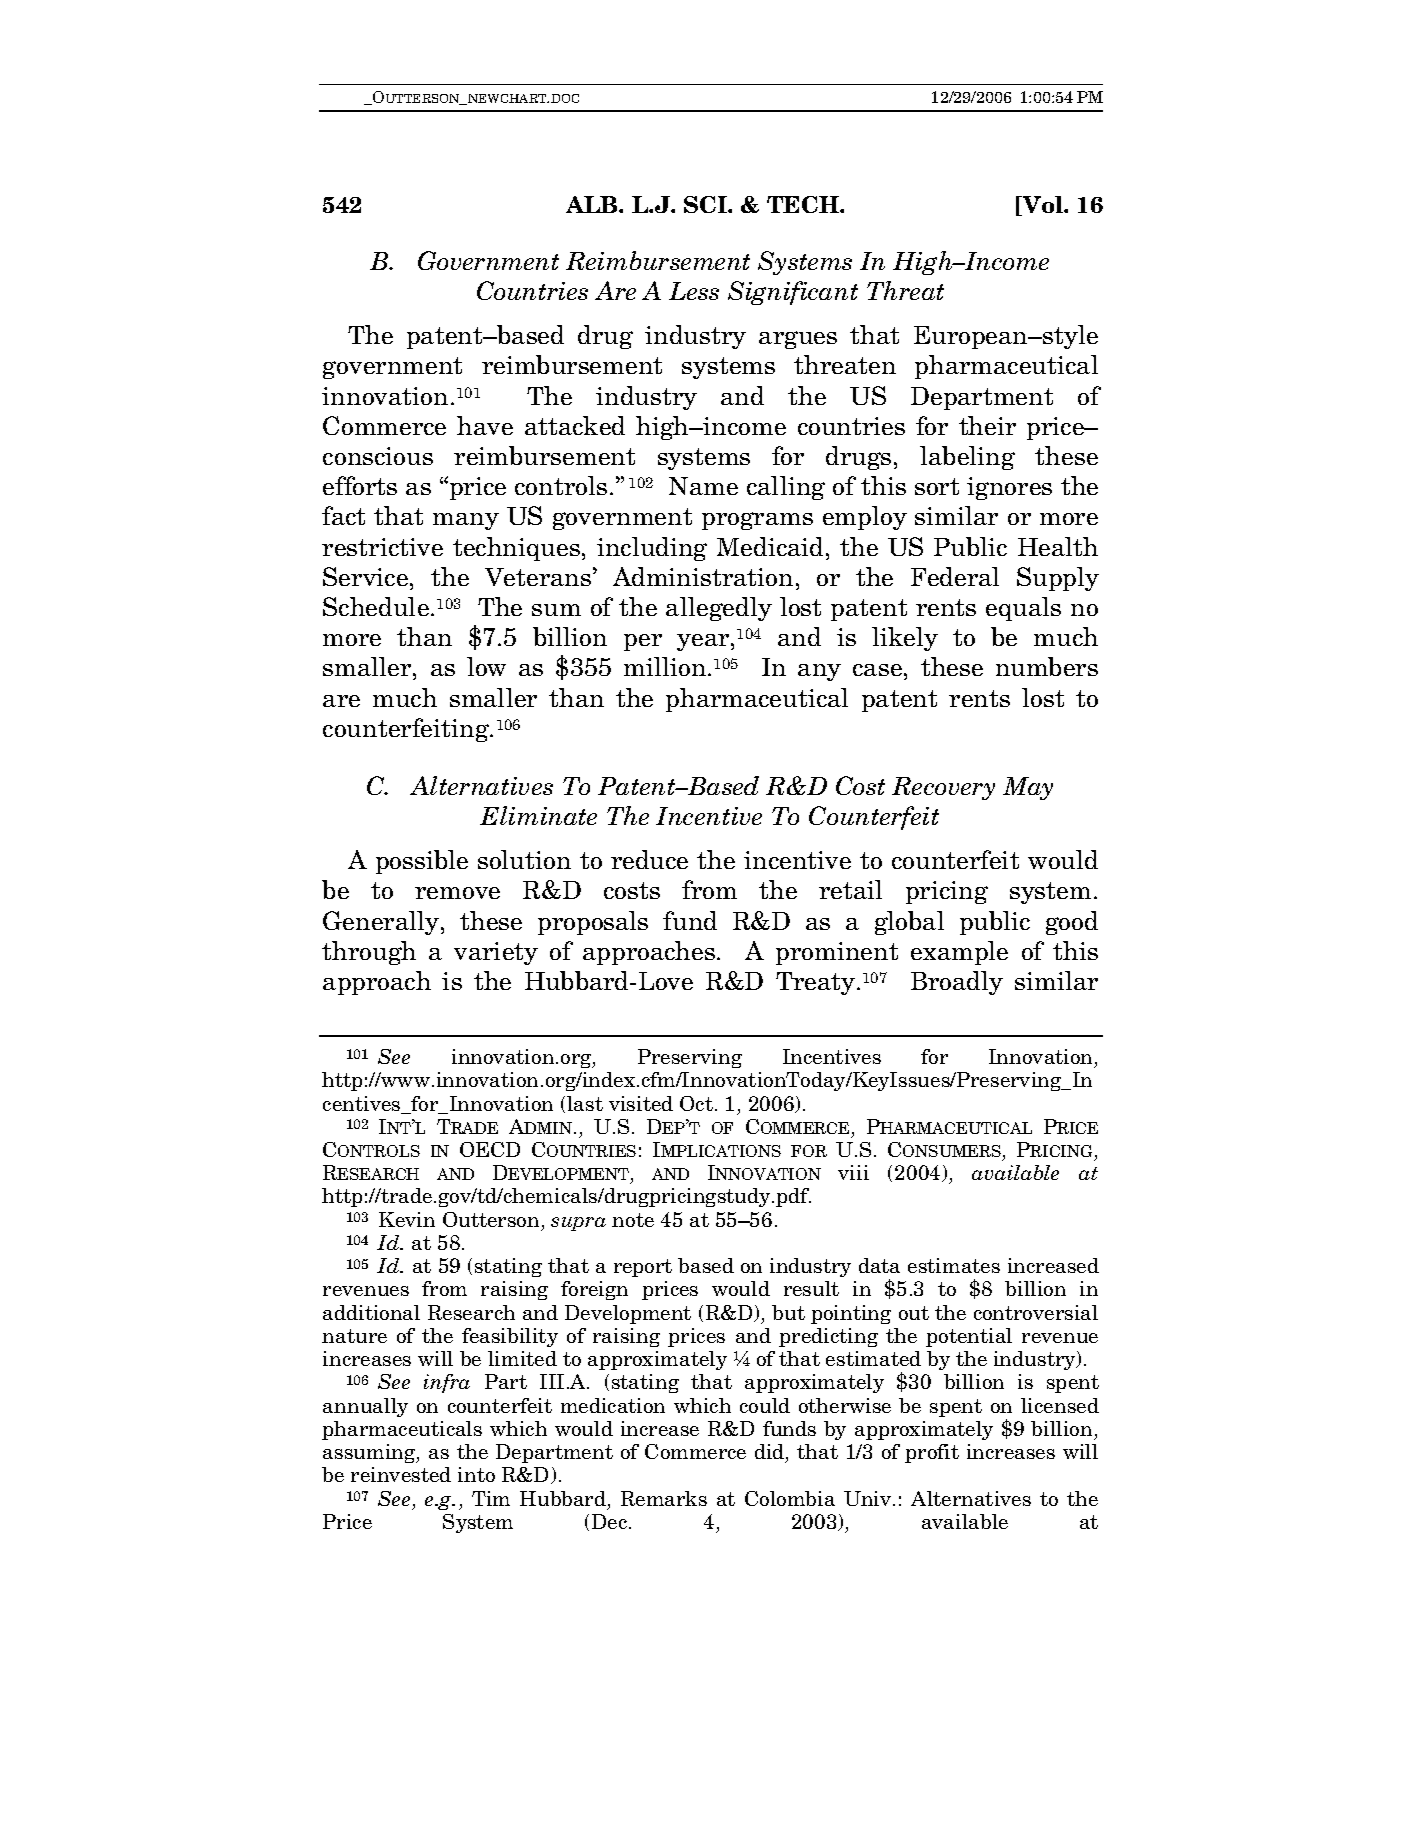 This page has height=1840, width=1422. What do you see at coordinates (664, 1498) in the page?
I see `Remarks` at bounding box center [664, 1498].
